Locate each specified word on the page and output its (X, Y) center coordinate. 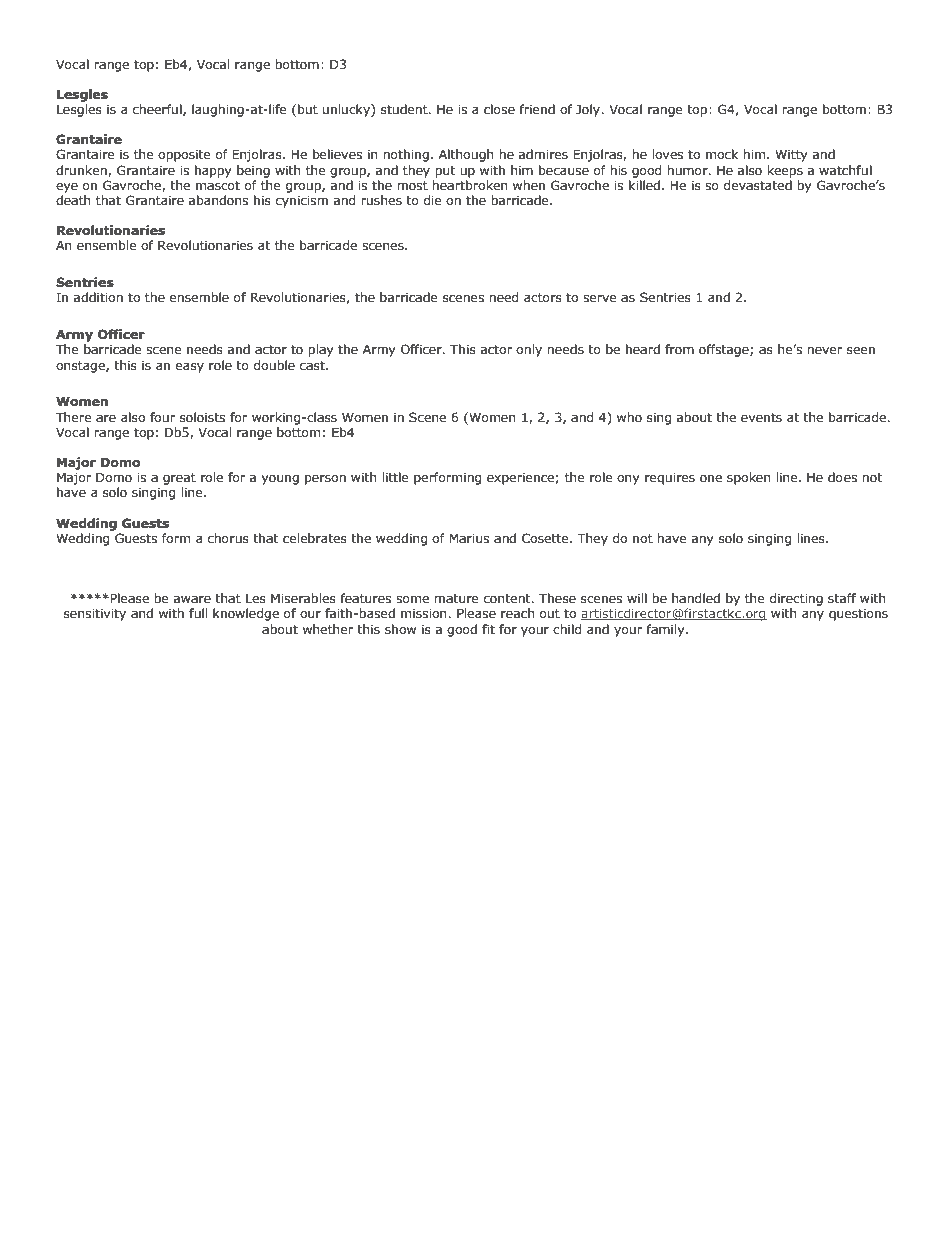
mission (425, 614)
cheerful (158, 110)
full (198, 613)
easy (190, 368)
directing (796, 599)
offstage (725, 350)
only (529, 350)
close (499, 109)
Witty (791, 156)
